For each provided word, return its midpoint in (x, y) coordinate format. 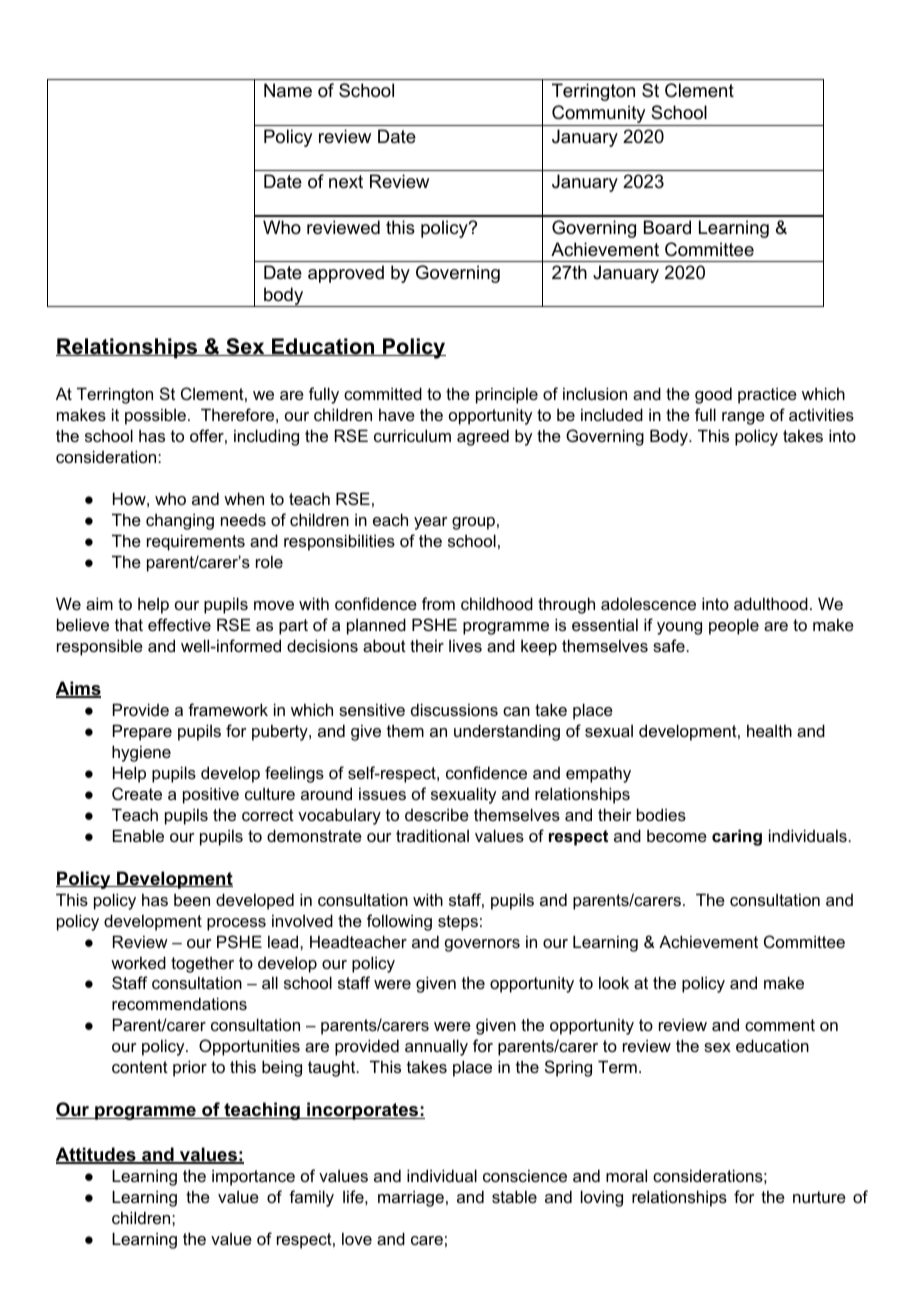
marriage (411, 1198)
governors (482, 945)
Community (599, 115)
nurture (819, 1197)
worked (138, 962)
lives (465, 645)
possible (155, 416)
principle (507, 395)
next (346, 182)
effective (179, 624)
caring (737, 837)
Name (288, 90)
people (734, 626)
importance (253, 1177)
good (713, 395)
